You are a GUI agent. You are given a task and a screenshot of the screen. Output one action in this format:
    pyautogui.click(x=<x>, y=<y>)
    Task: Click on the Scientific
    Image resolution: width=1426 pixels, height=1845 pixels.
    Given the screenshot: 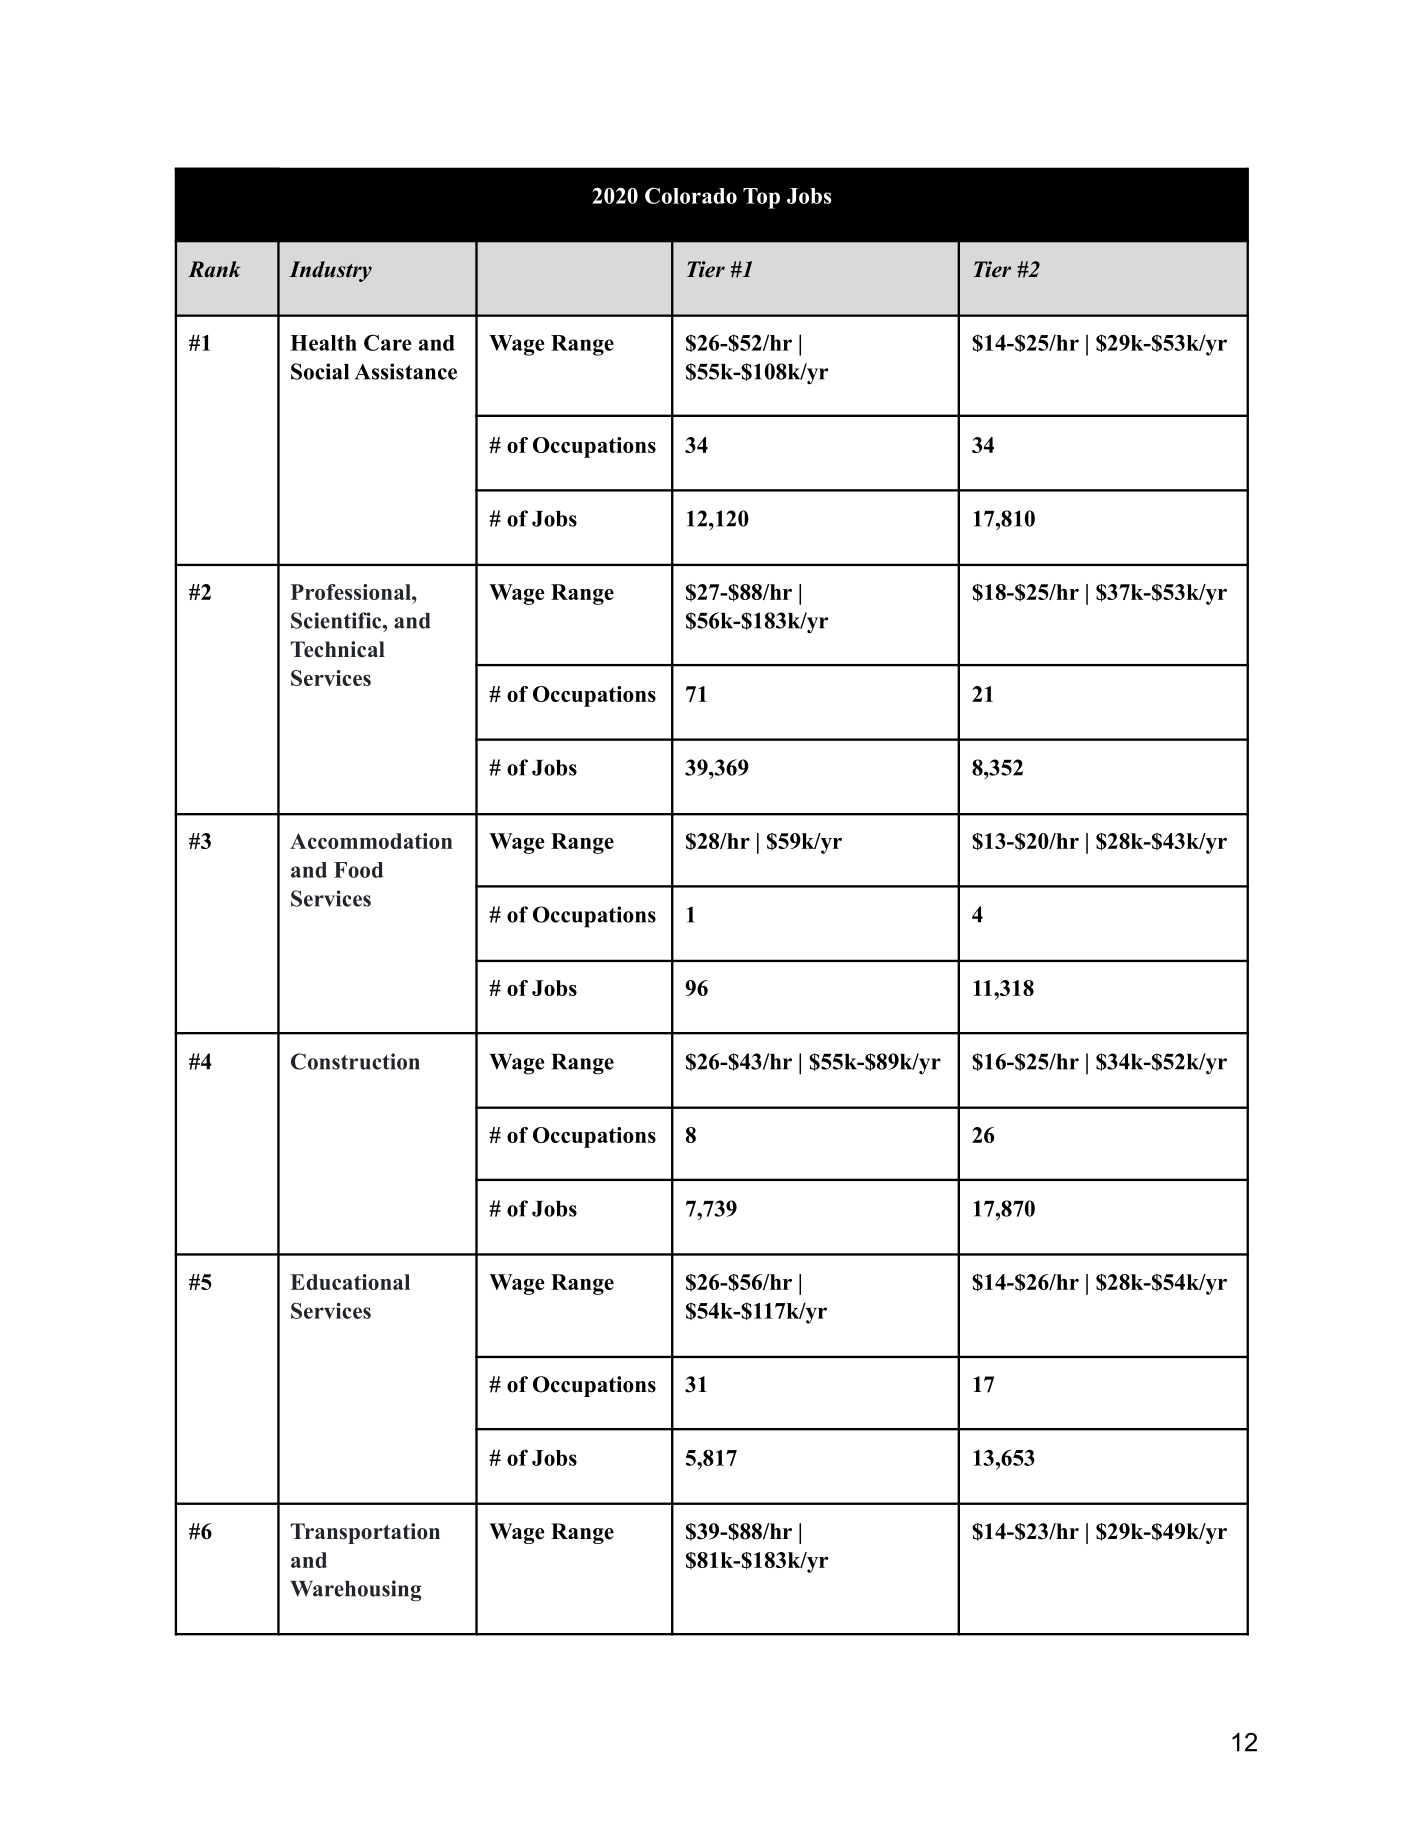 What is the action you would take?
    pyautogui.click(x=337, y=620)
